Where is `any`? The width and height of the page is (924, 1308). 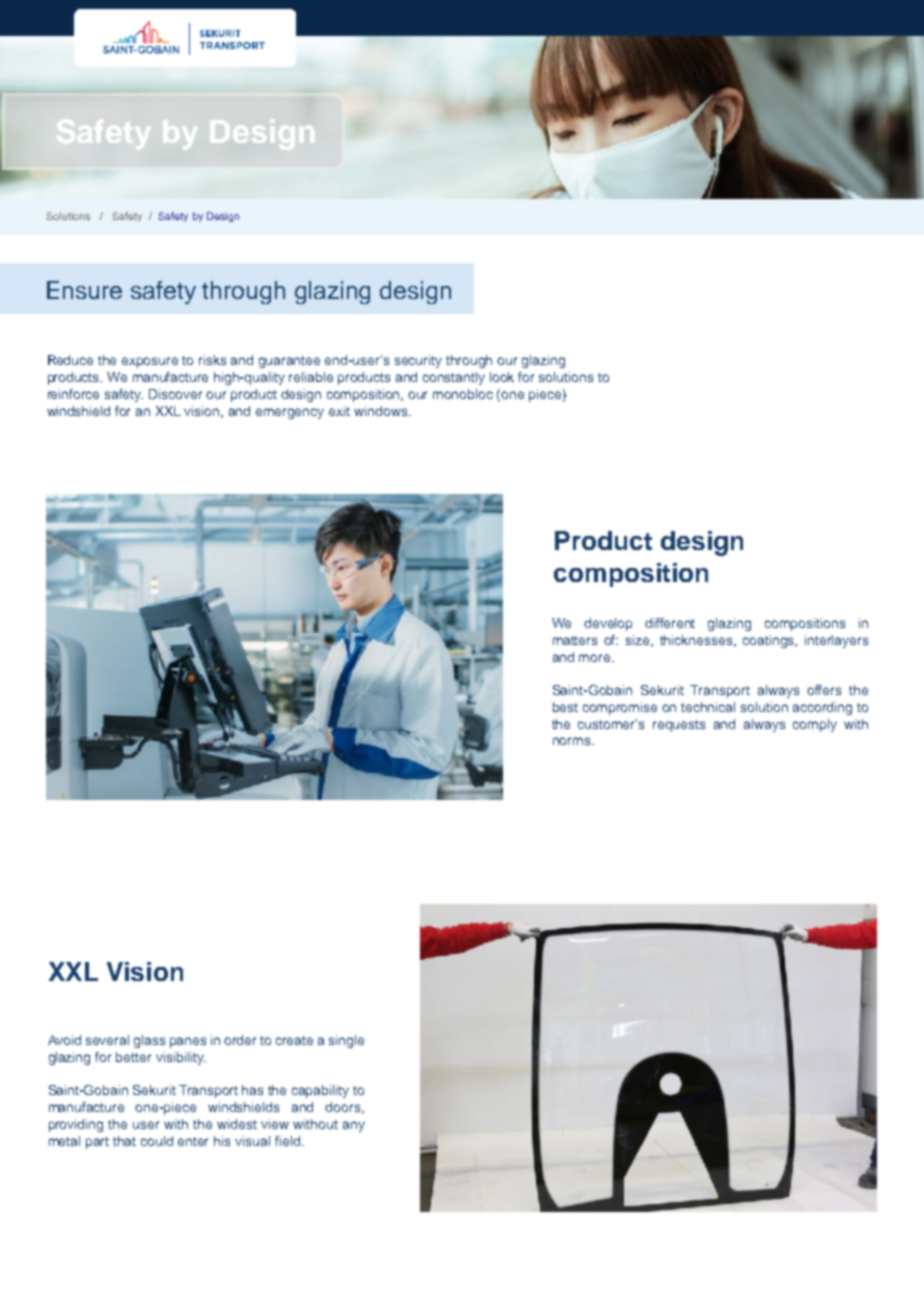 any is located at coordinates (354, 1126).
